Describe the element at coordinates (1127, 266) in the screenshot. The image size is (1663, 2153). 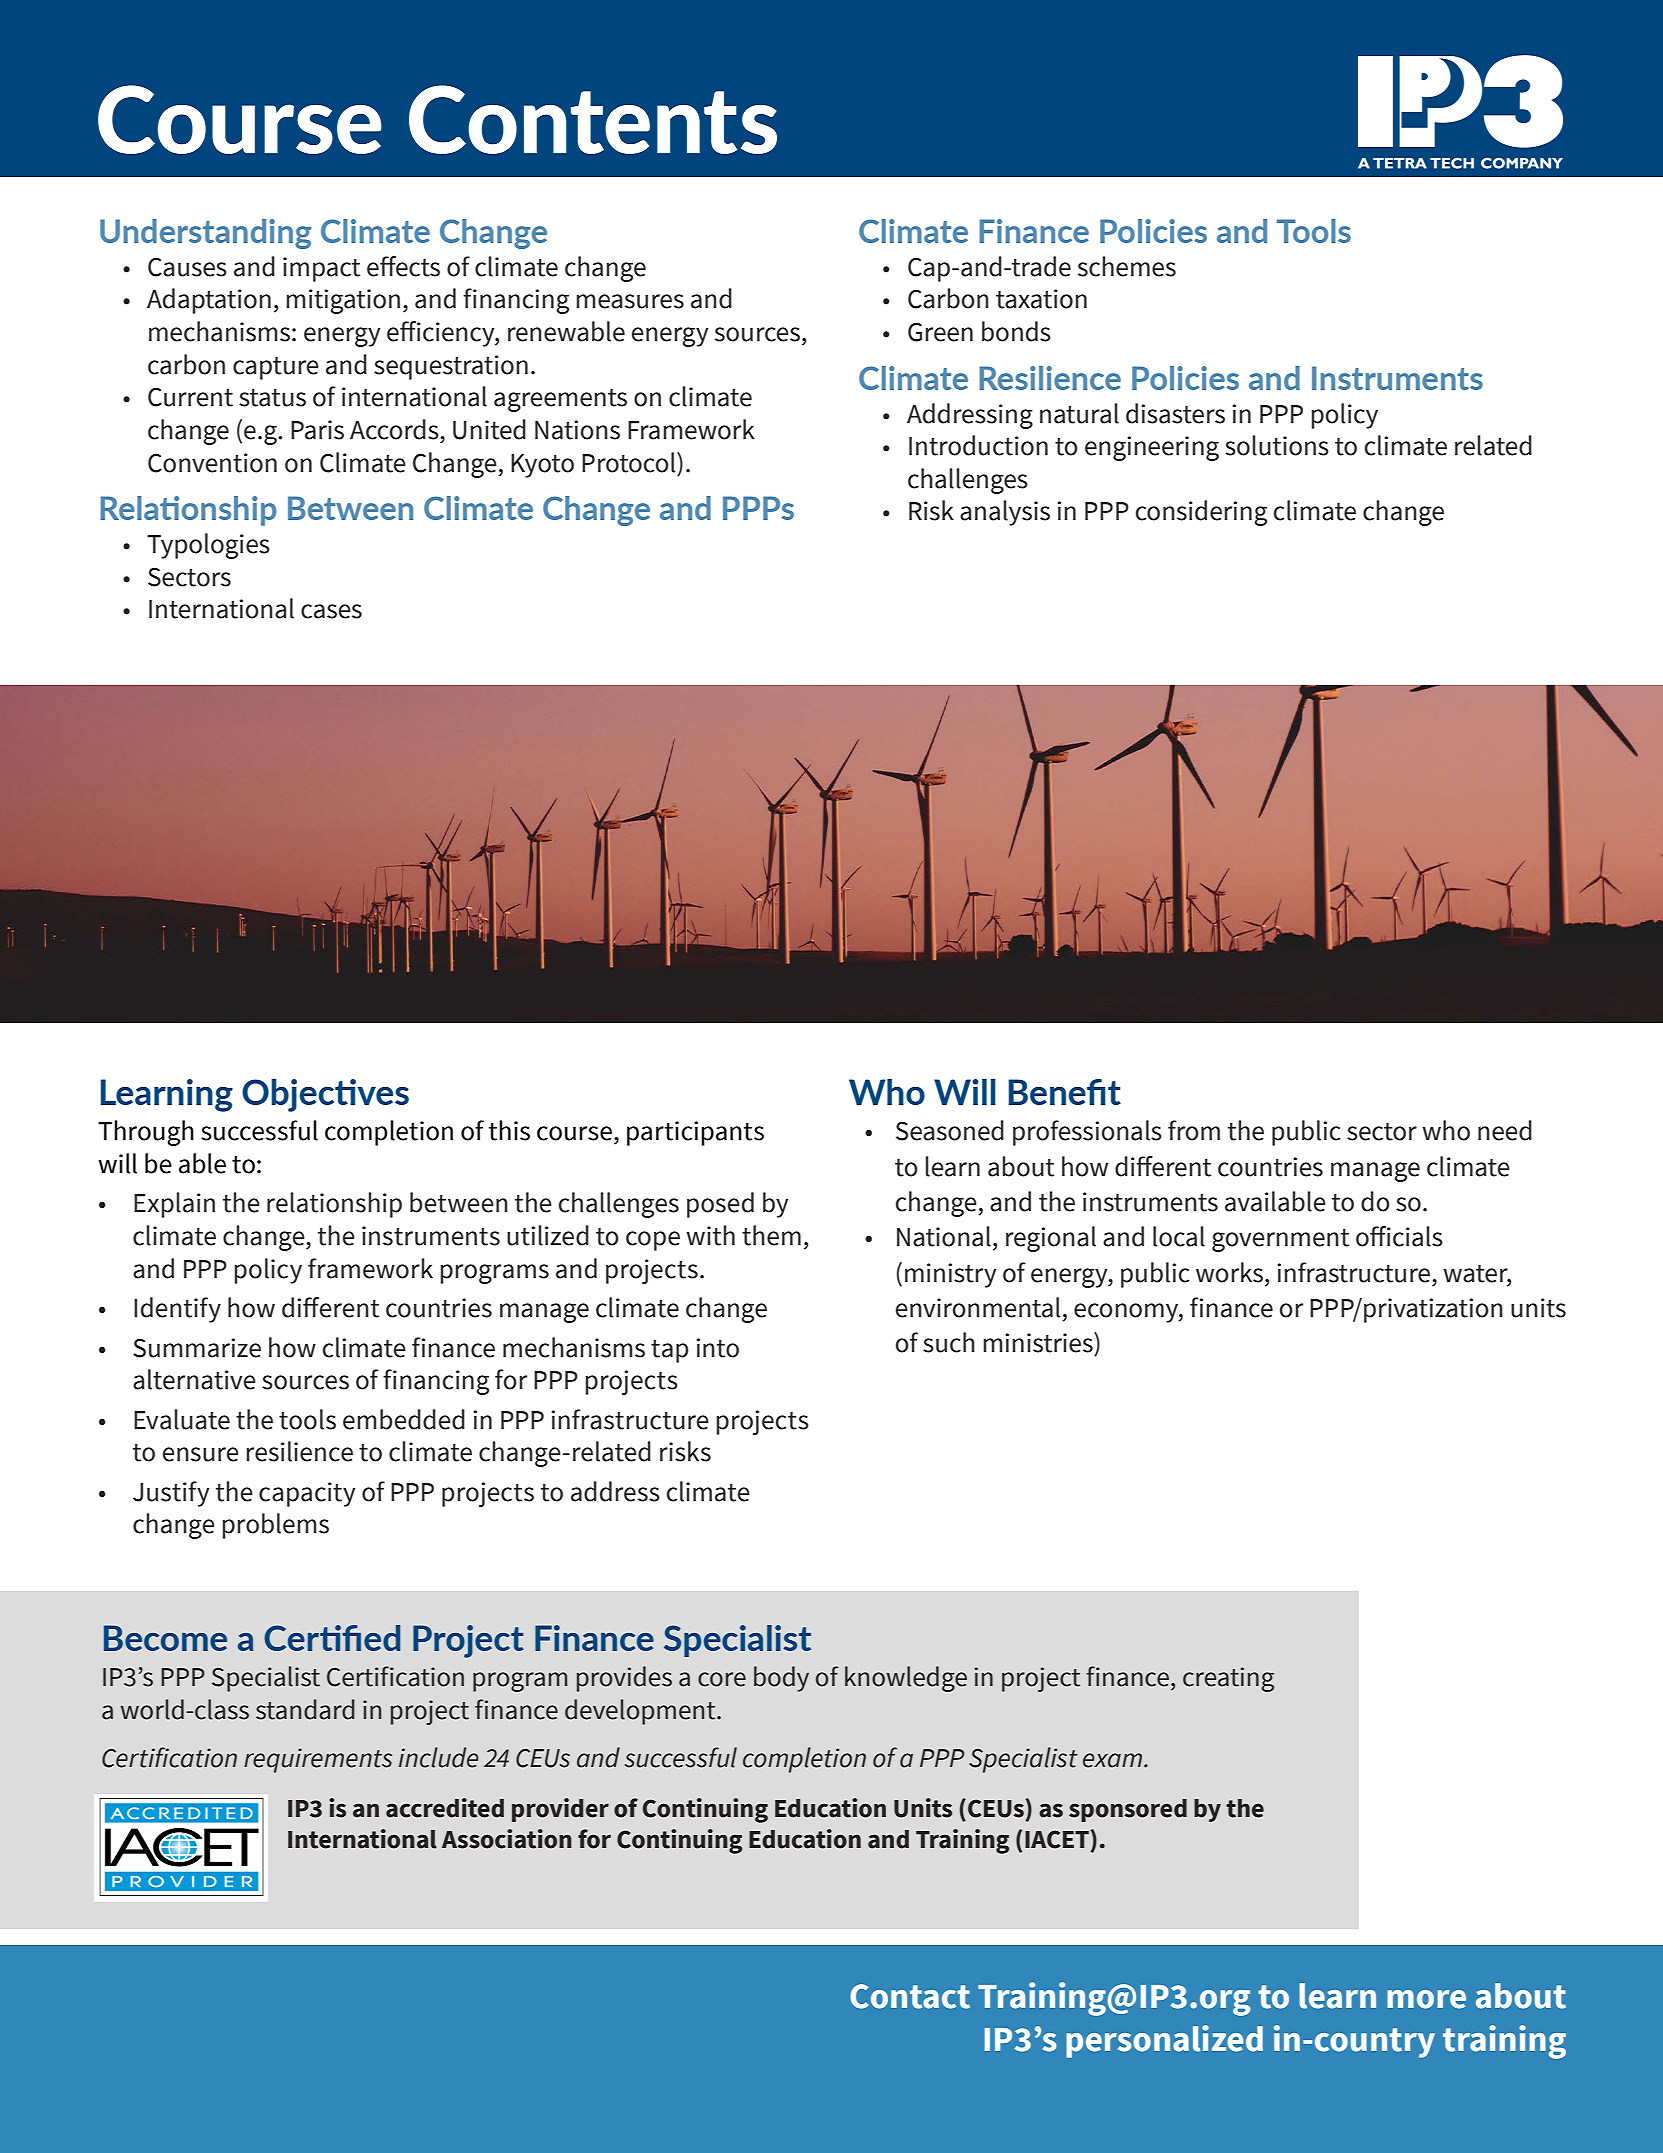
I see `schemes` at that location.
